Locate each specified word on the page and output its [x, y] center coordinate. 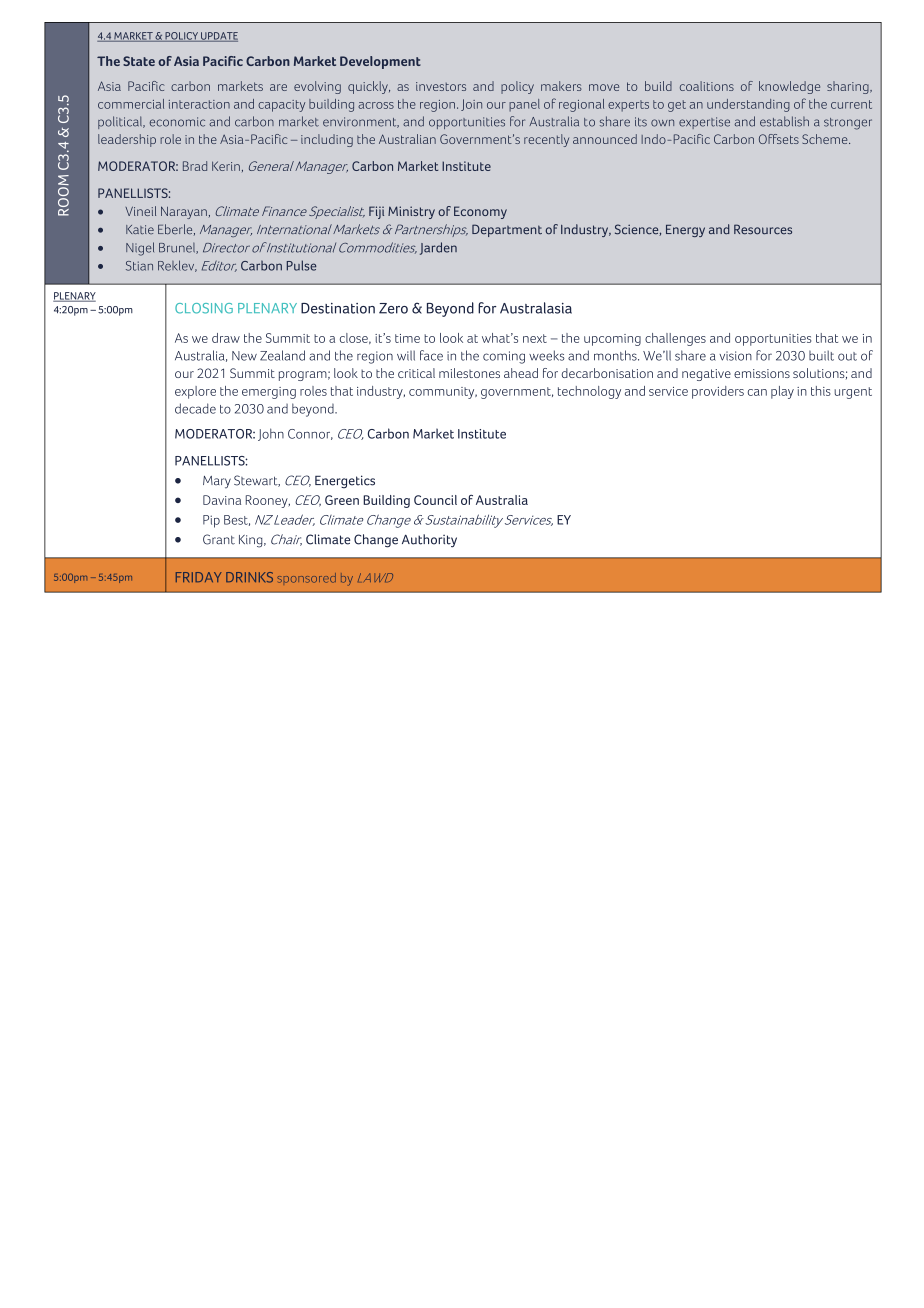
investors [441, 86]
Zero [393, 308]
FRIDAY [199, 577]
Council [435, 500]
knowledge [789, 87]
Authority [429, 541]
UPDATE [218, 37]
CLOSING [204, 308]
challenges [675, 339]
